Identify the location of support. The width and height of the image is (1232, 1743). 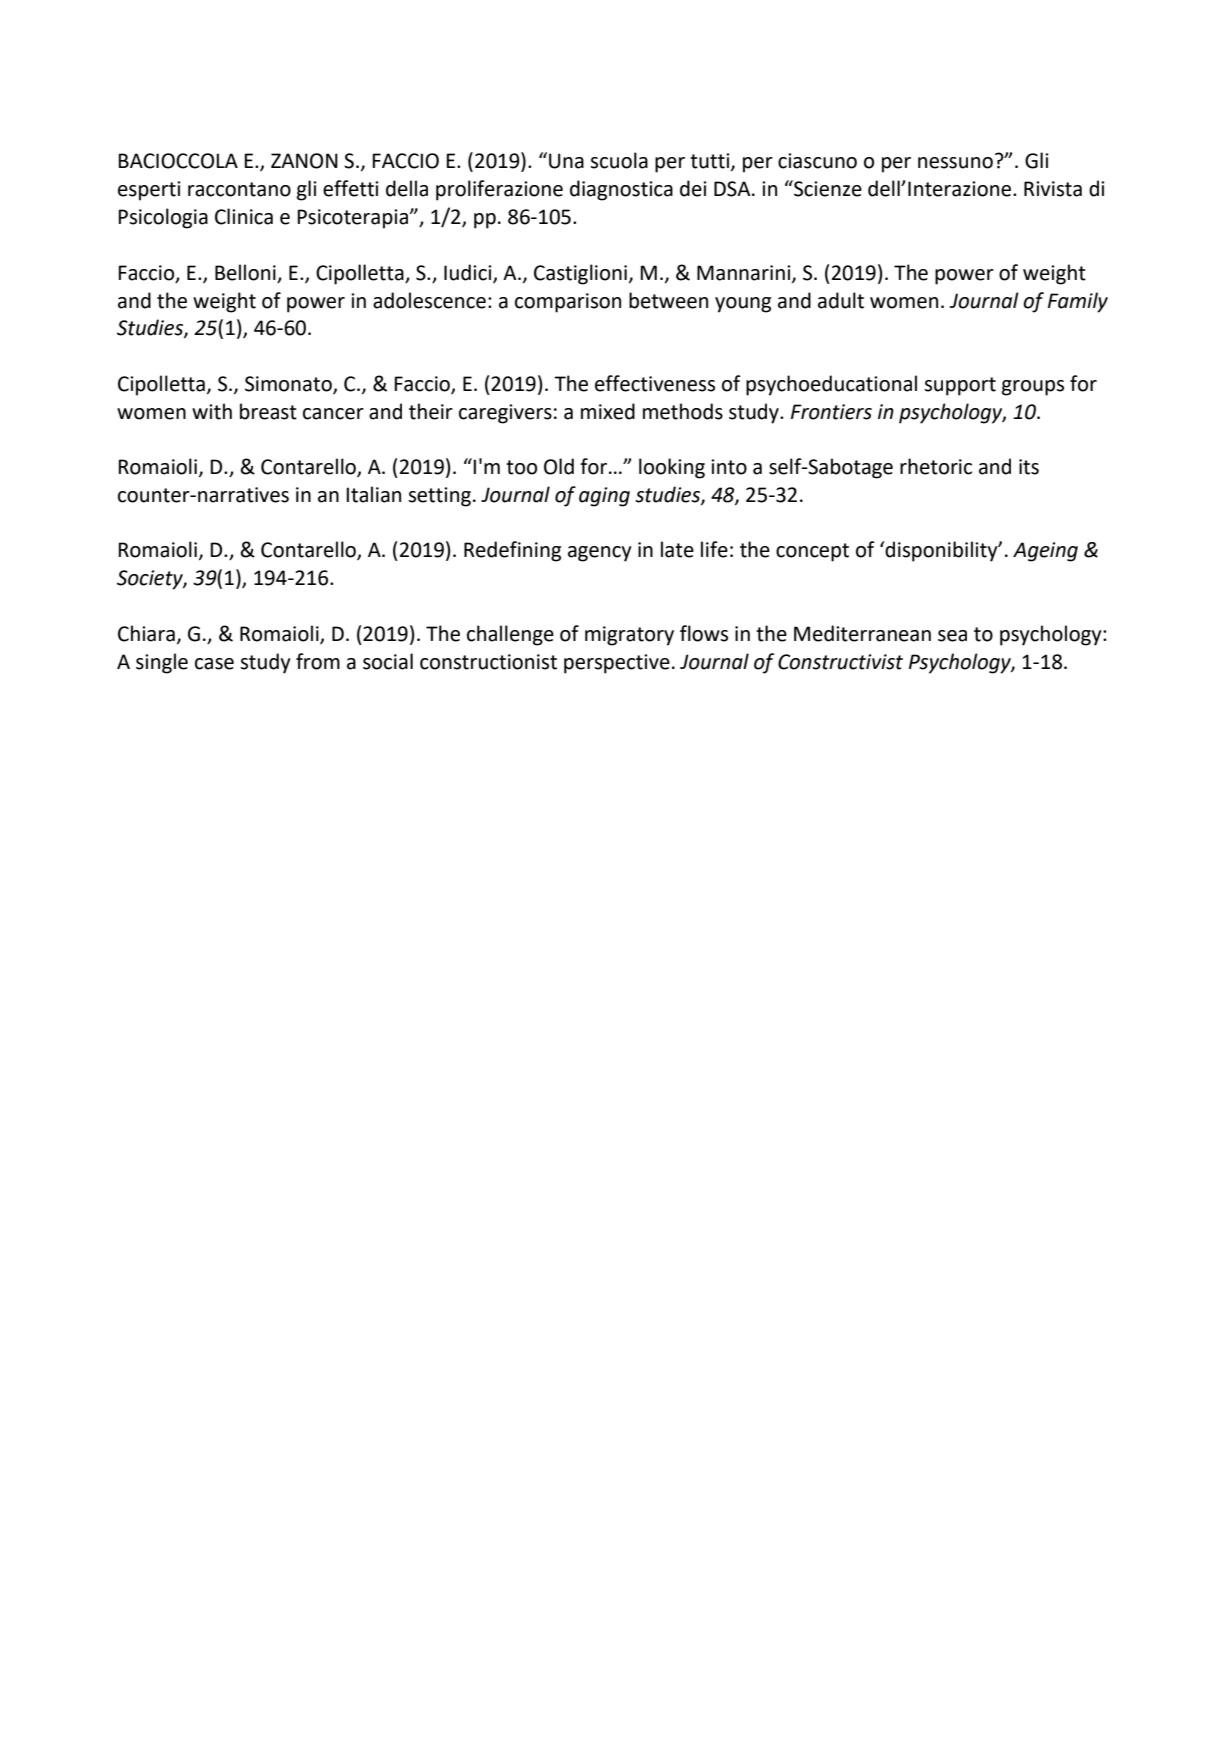
(960, 386).
